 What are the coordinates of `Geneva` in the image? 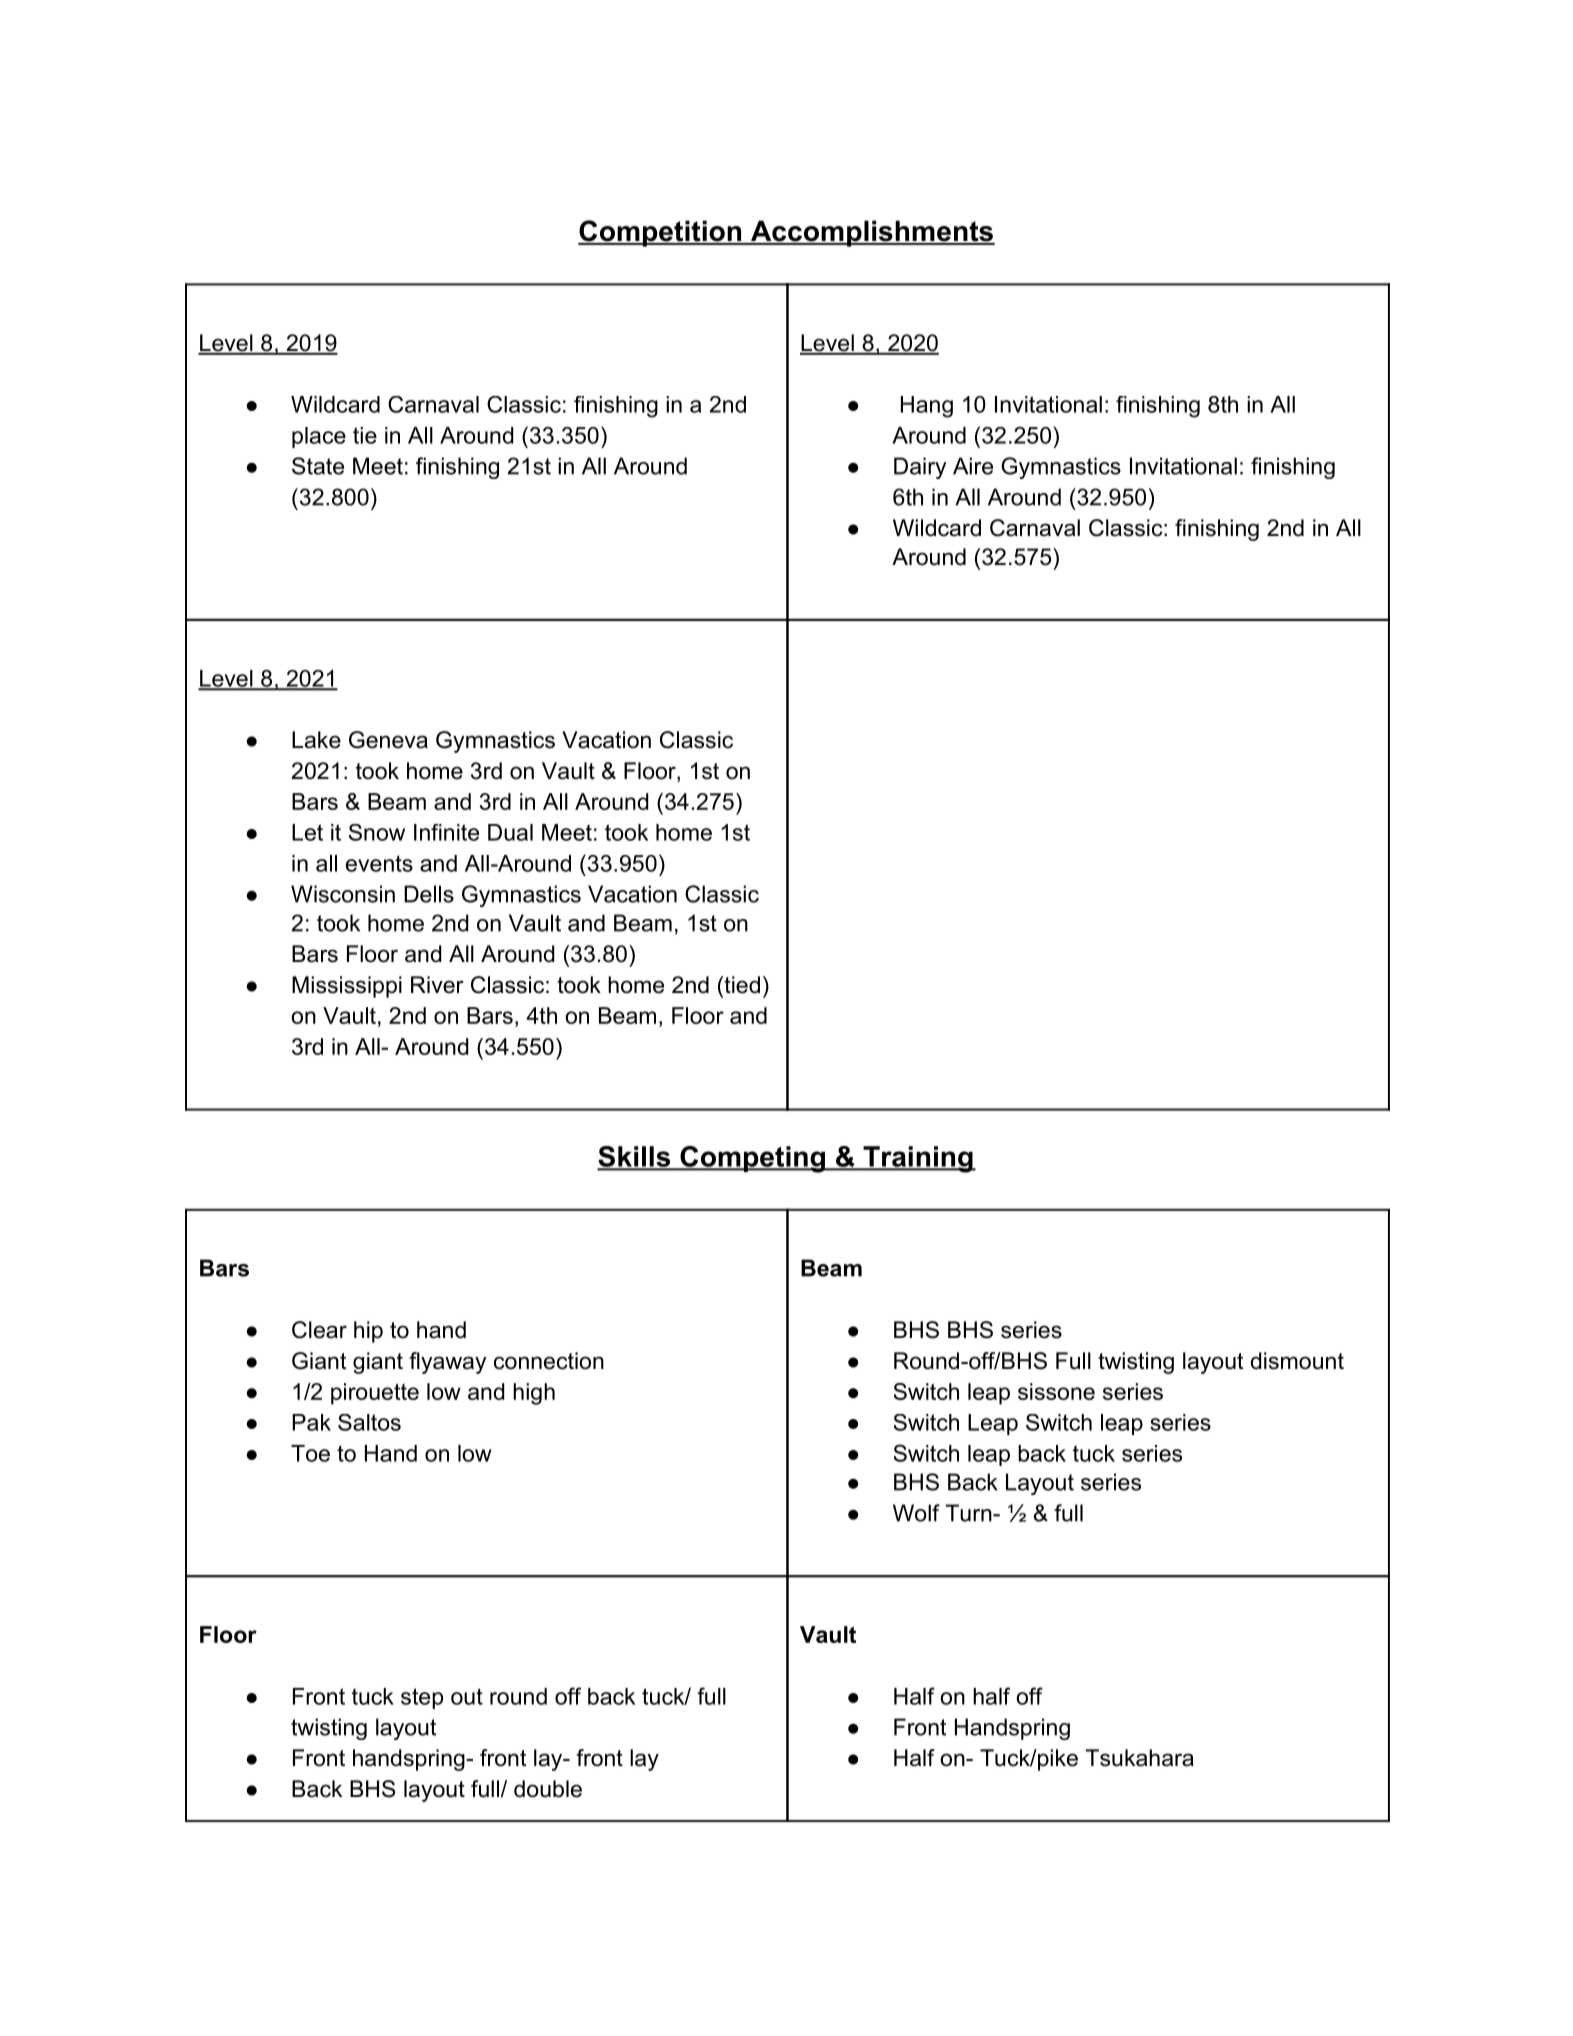 It's located at (388, 740).
